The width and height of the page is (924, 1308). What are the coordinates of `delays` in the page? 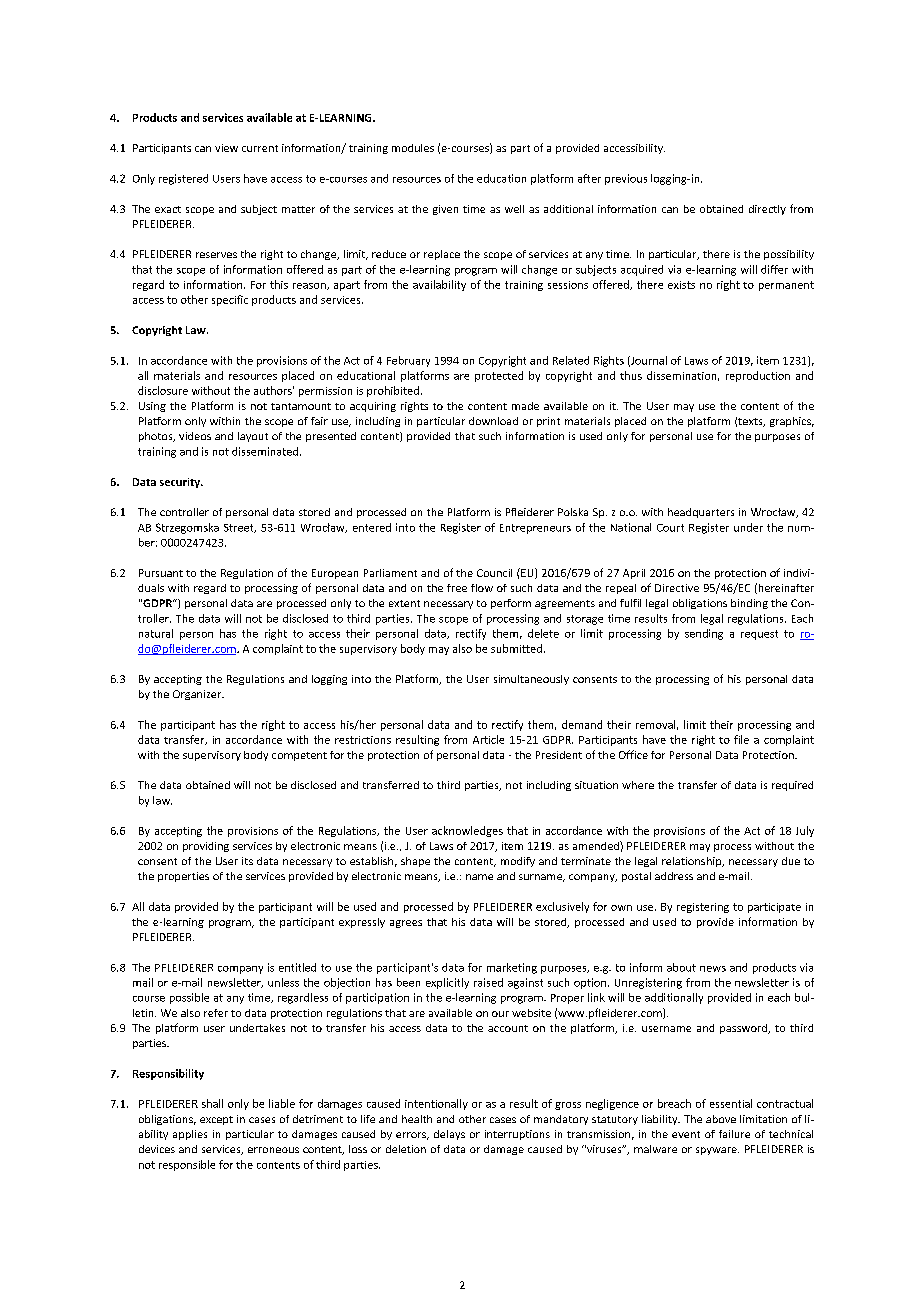 It's located at (449, 1135).
